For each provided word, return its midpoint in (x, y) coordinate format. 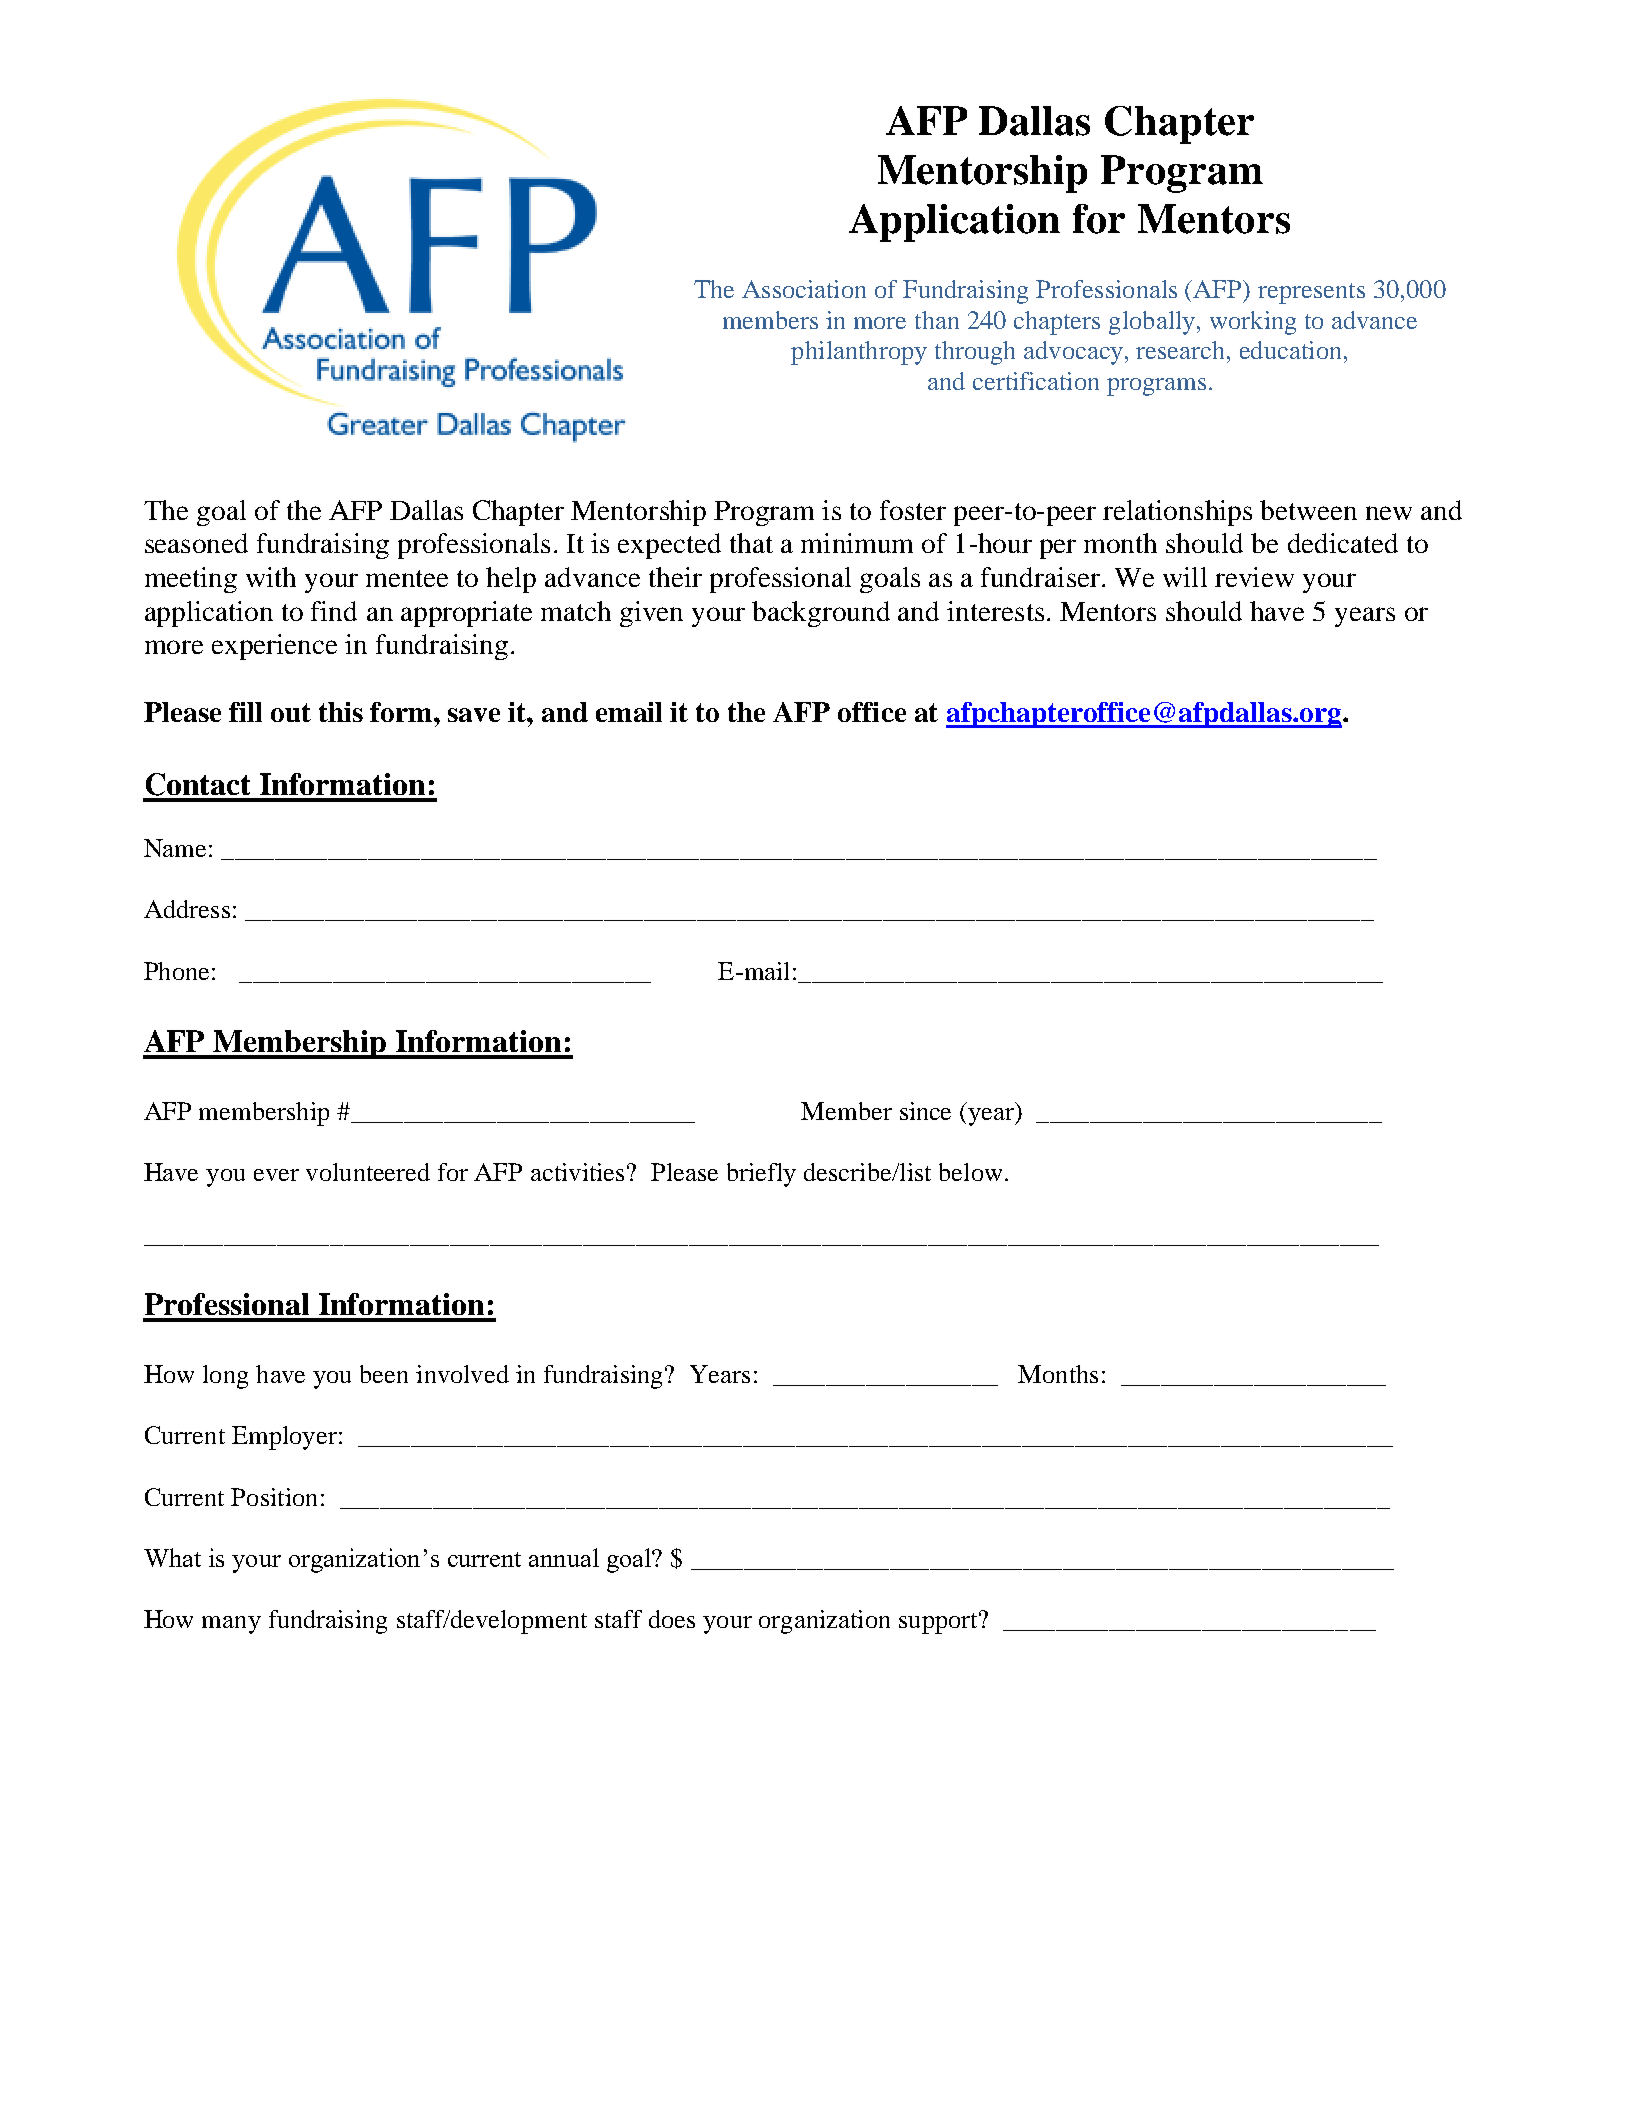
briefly (761, 1175)
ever (276, 1175)
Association (804, 289)
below (970, 1172)
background (821, 614)
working (1253, 323)
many (231, 1625)
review (1254, 577)
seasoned (196, 543)
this (341, 712)
